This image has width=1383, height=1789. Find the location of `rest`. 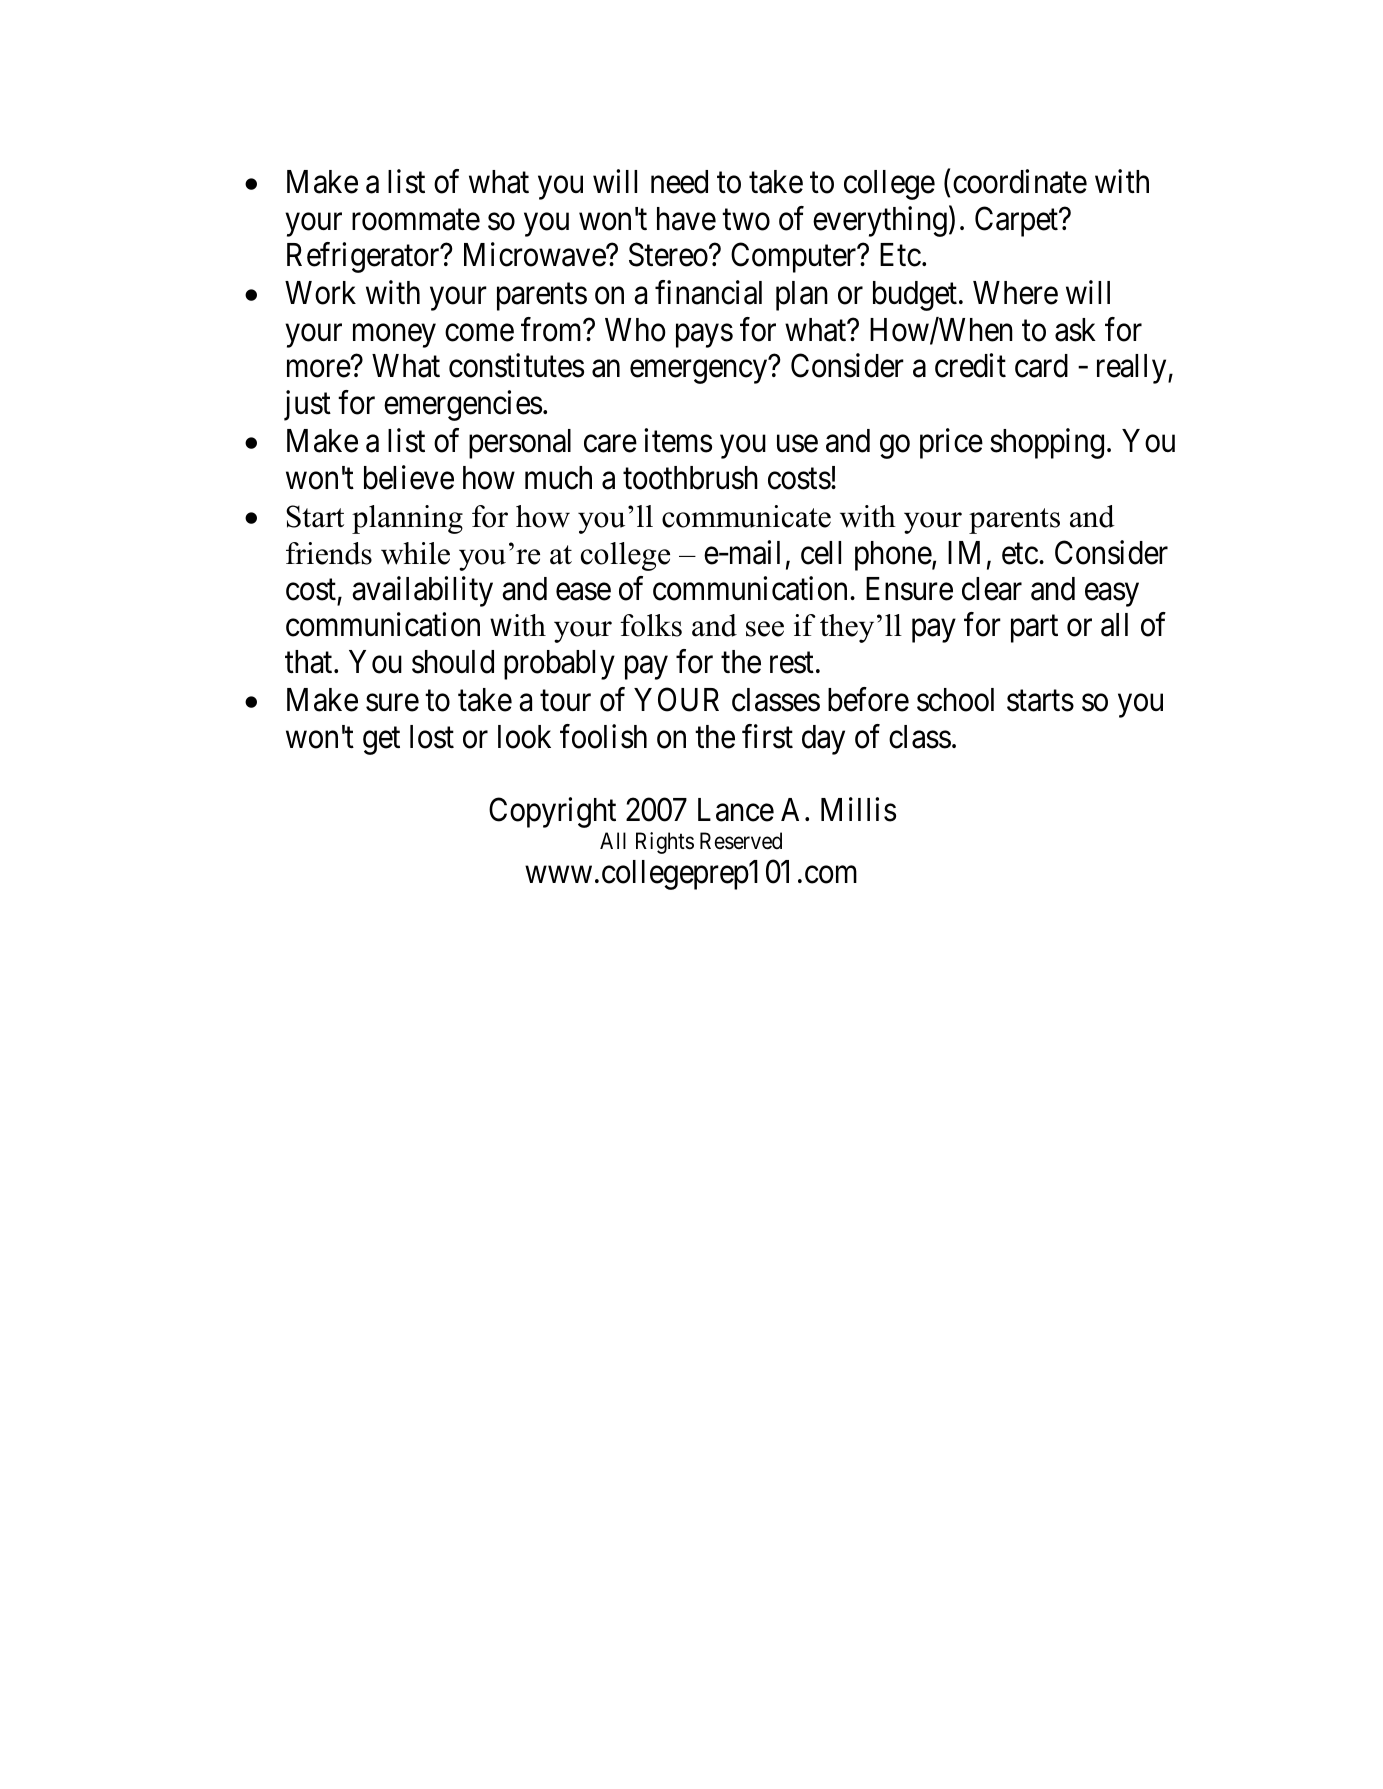

rest is located at coordinates (792, 663).
